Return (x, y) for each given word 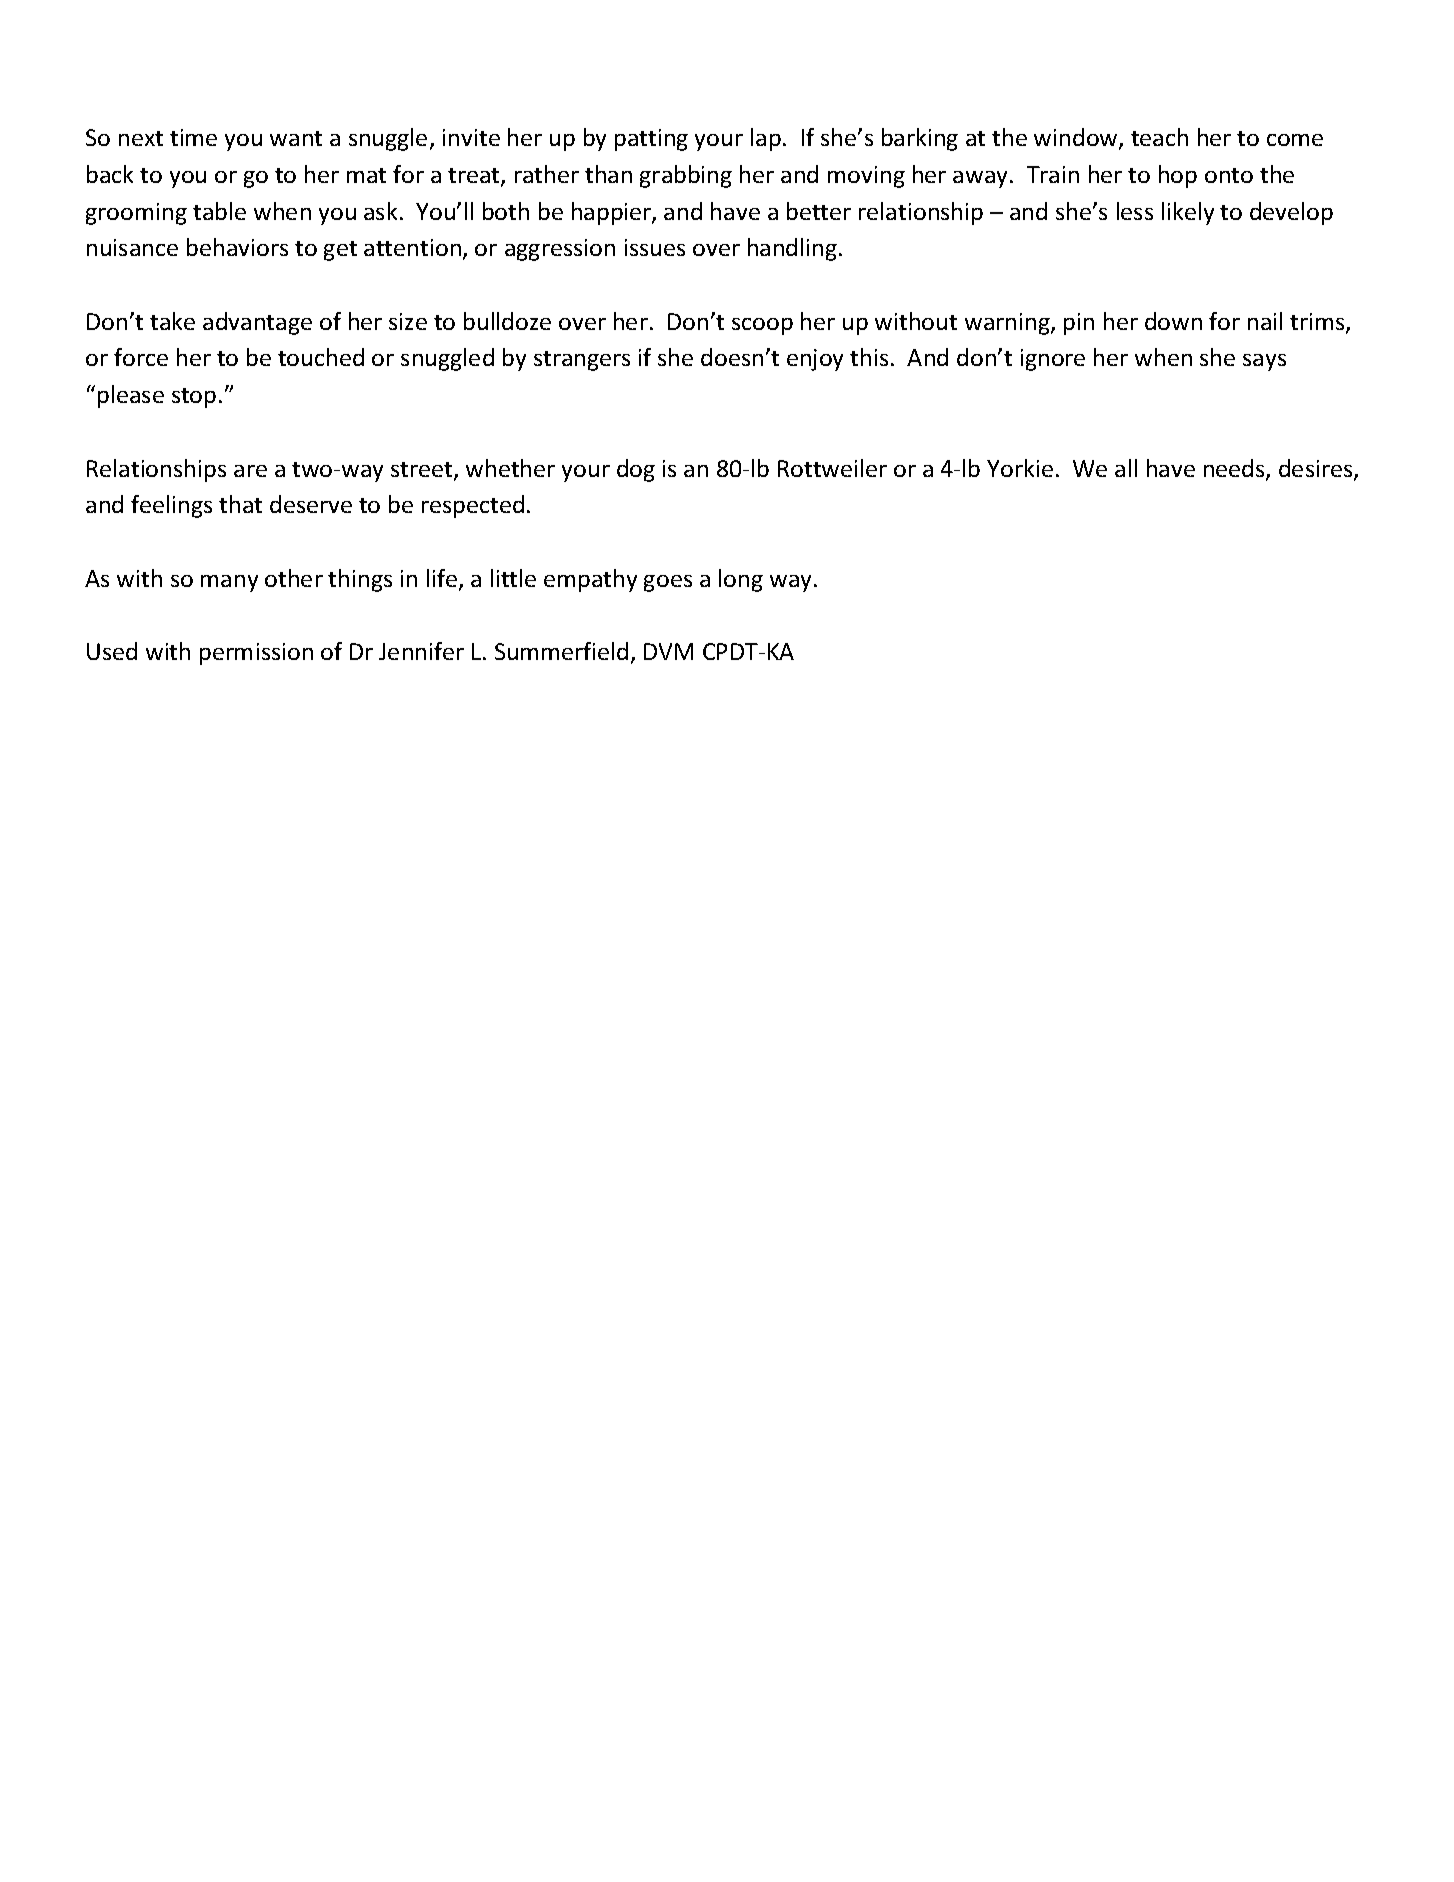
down (1173, 321)
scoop (762, 326)
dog (636, 470)
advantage (257, 323)
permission (256, 654)
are (250, 471)
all (1126, 468)
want (296, 138)
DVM (668, 651)
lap (766, 139)
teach (1159, 137)
